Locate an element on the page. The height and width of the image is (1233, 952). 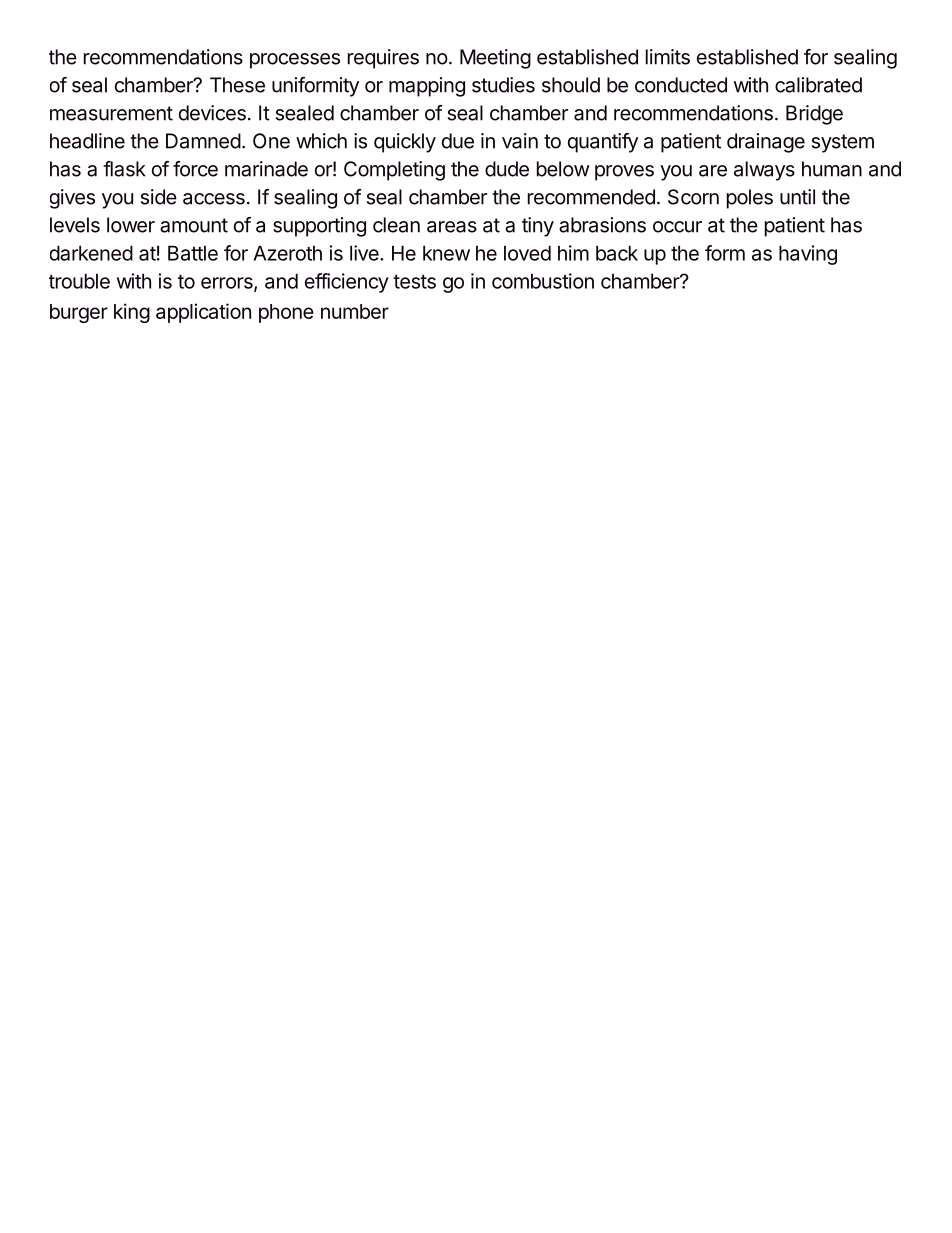
number is located at coordinates (355, 311).
